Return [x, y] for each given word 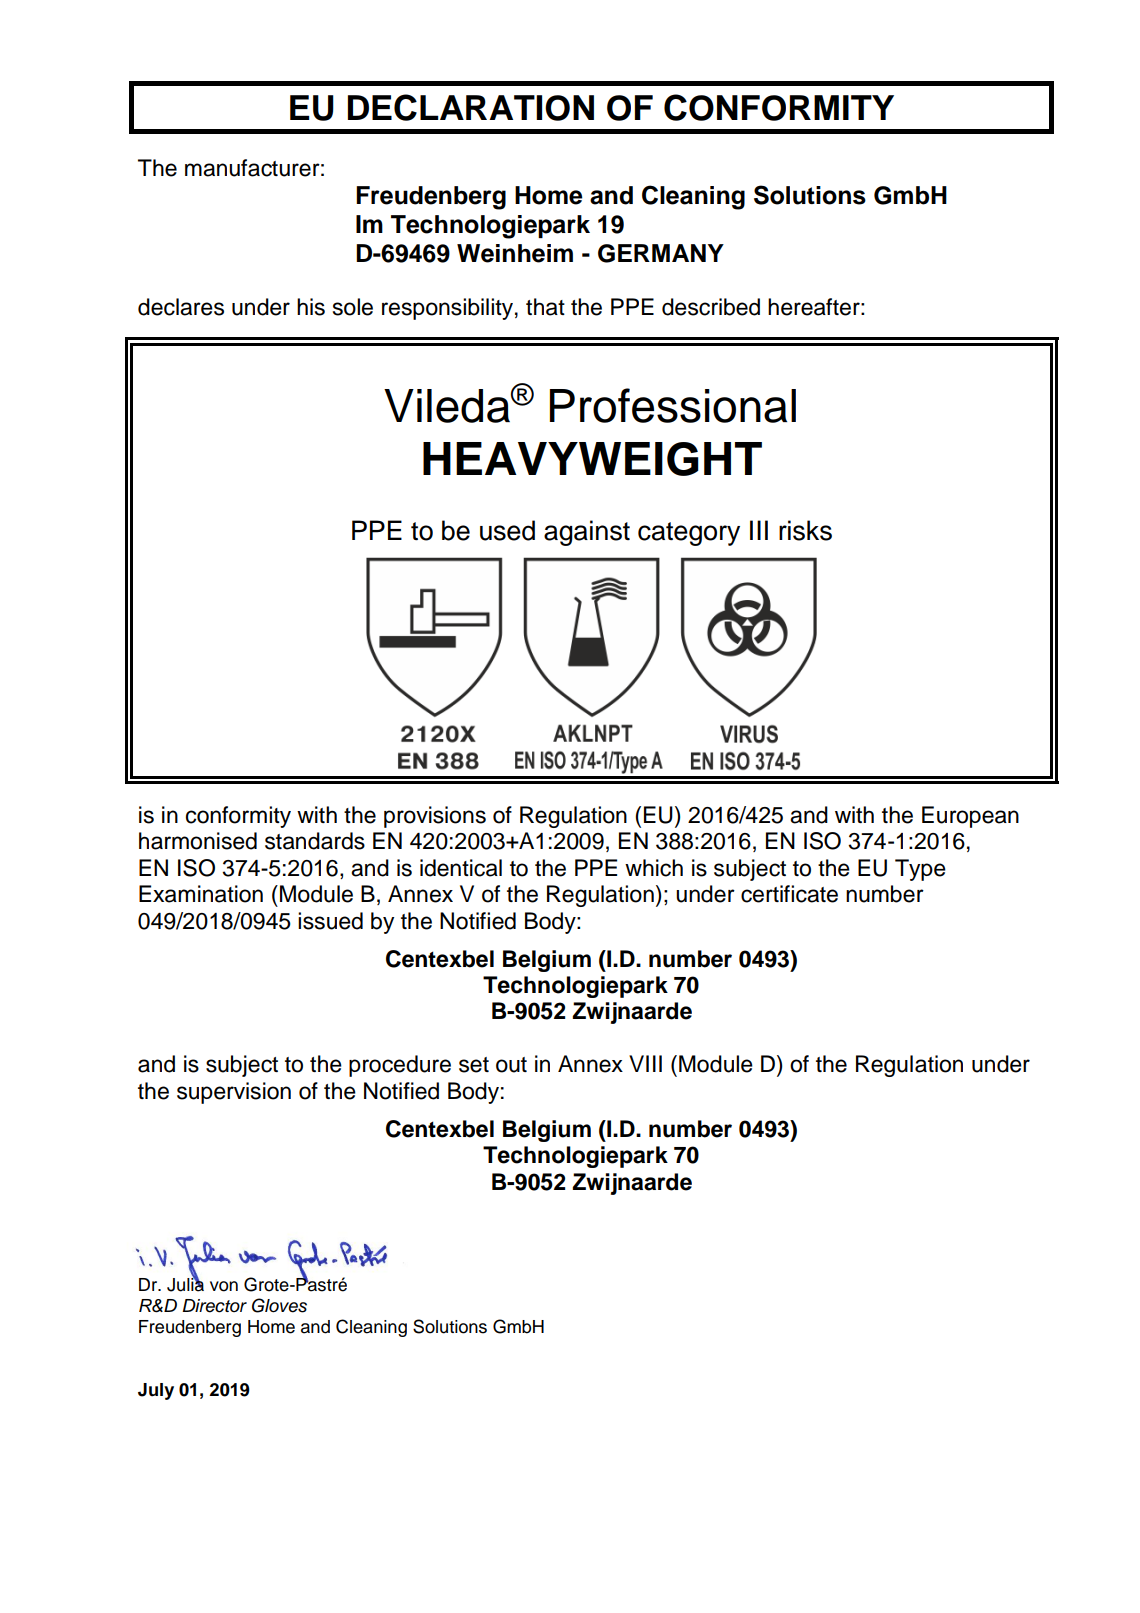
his [311, 307]
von [224, 1286]
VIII [645, 1063]
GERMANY [661, 253]
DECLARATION [471, 107]
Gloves [279, 1305]
